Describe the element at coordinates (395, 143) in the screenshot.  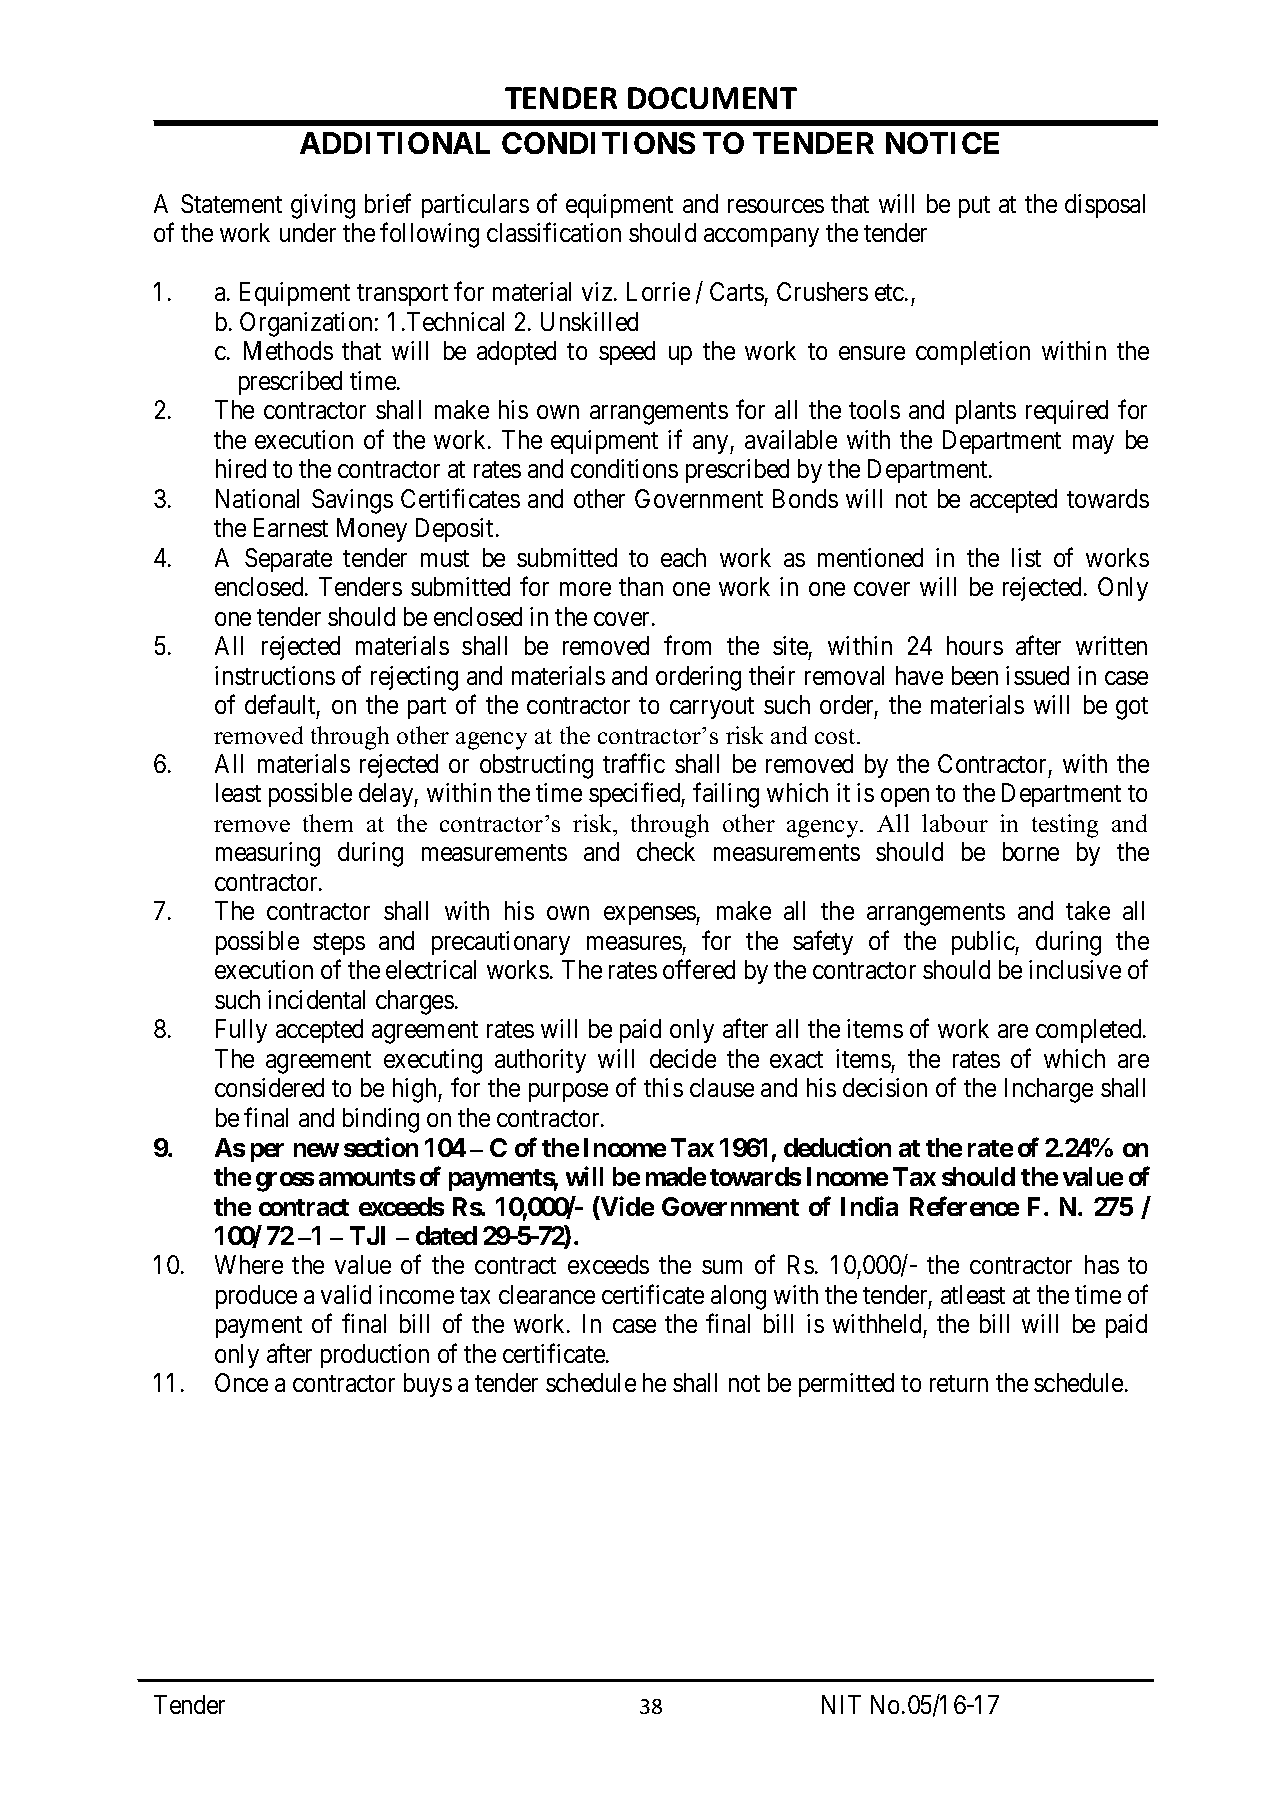
I see `ADDITIONAL` at that location.
